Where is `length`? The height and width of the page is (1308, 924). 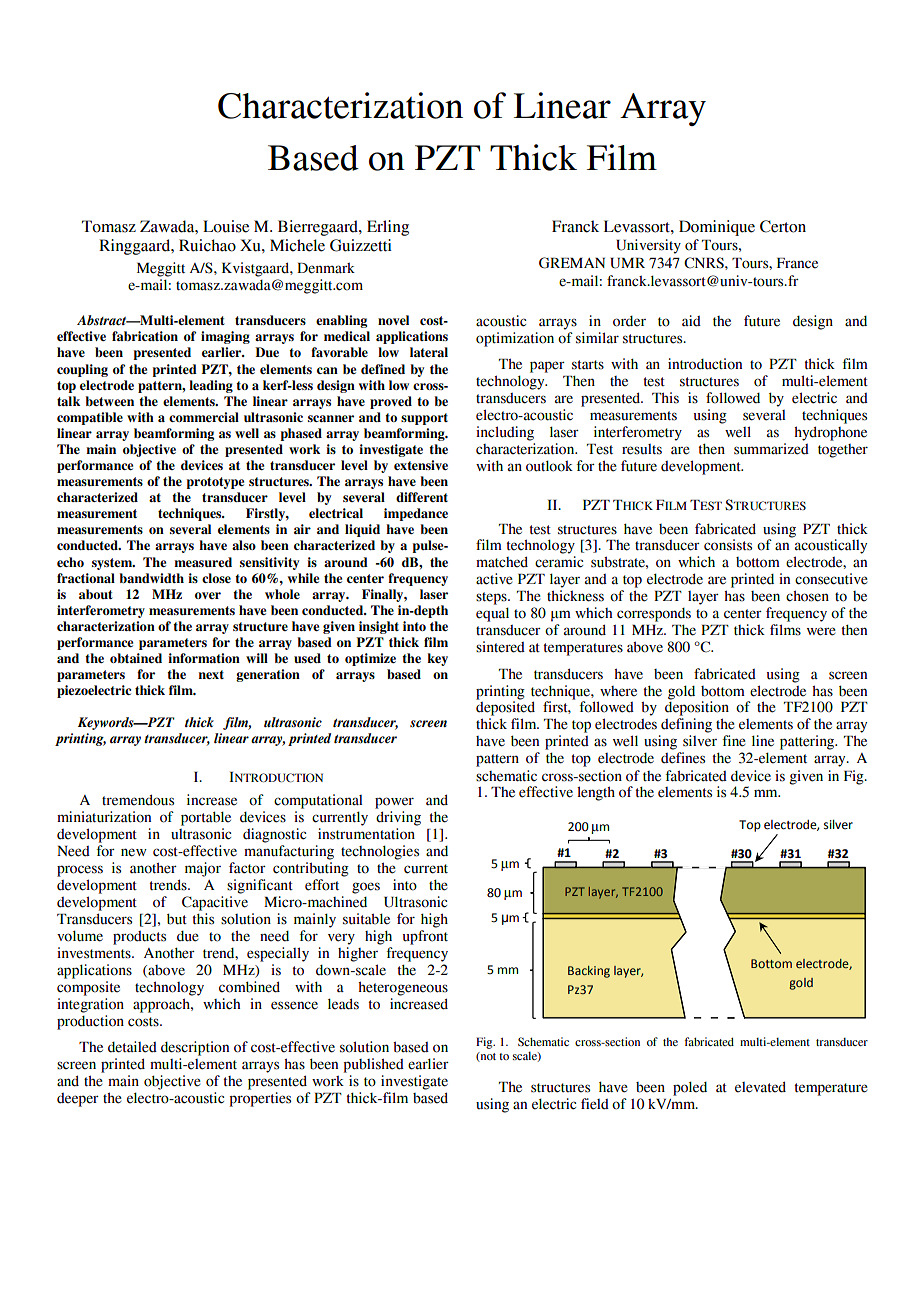
length is located at coordinates (596, 793).
